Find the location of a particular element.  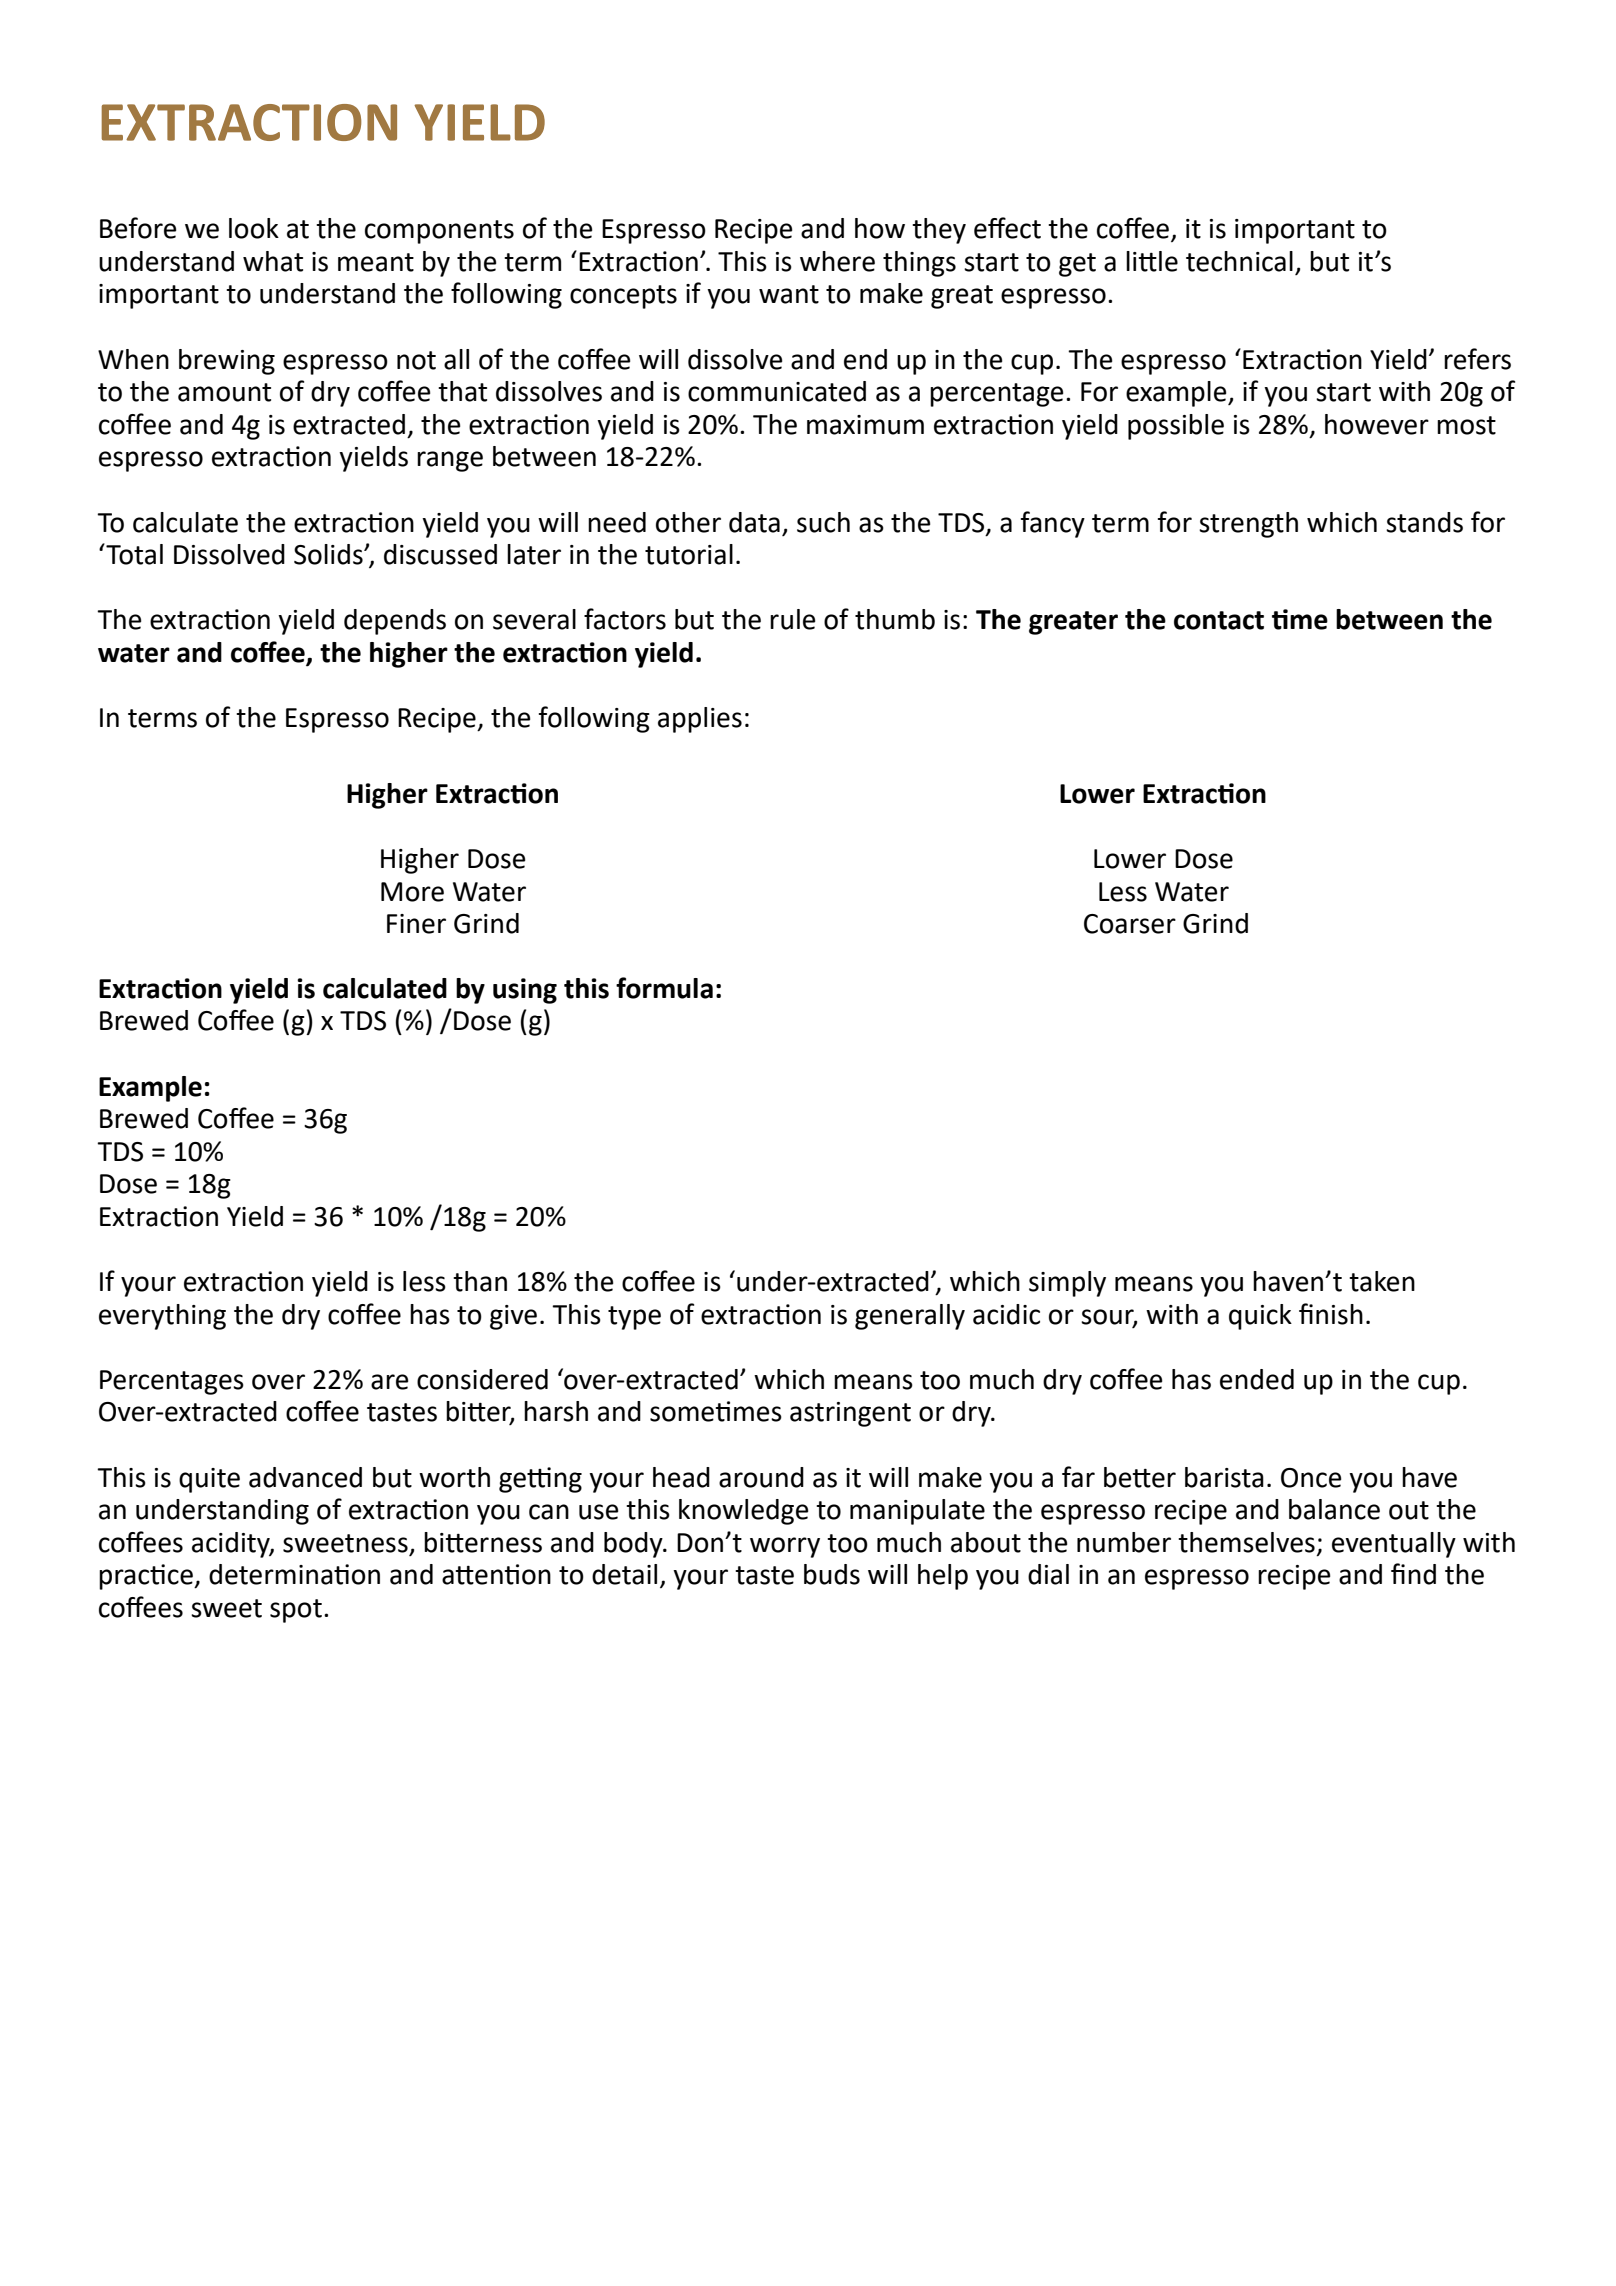

Finer is located at coordinates (416, 924).
